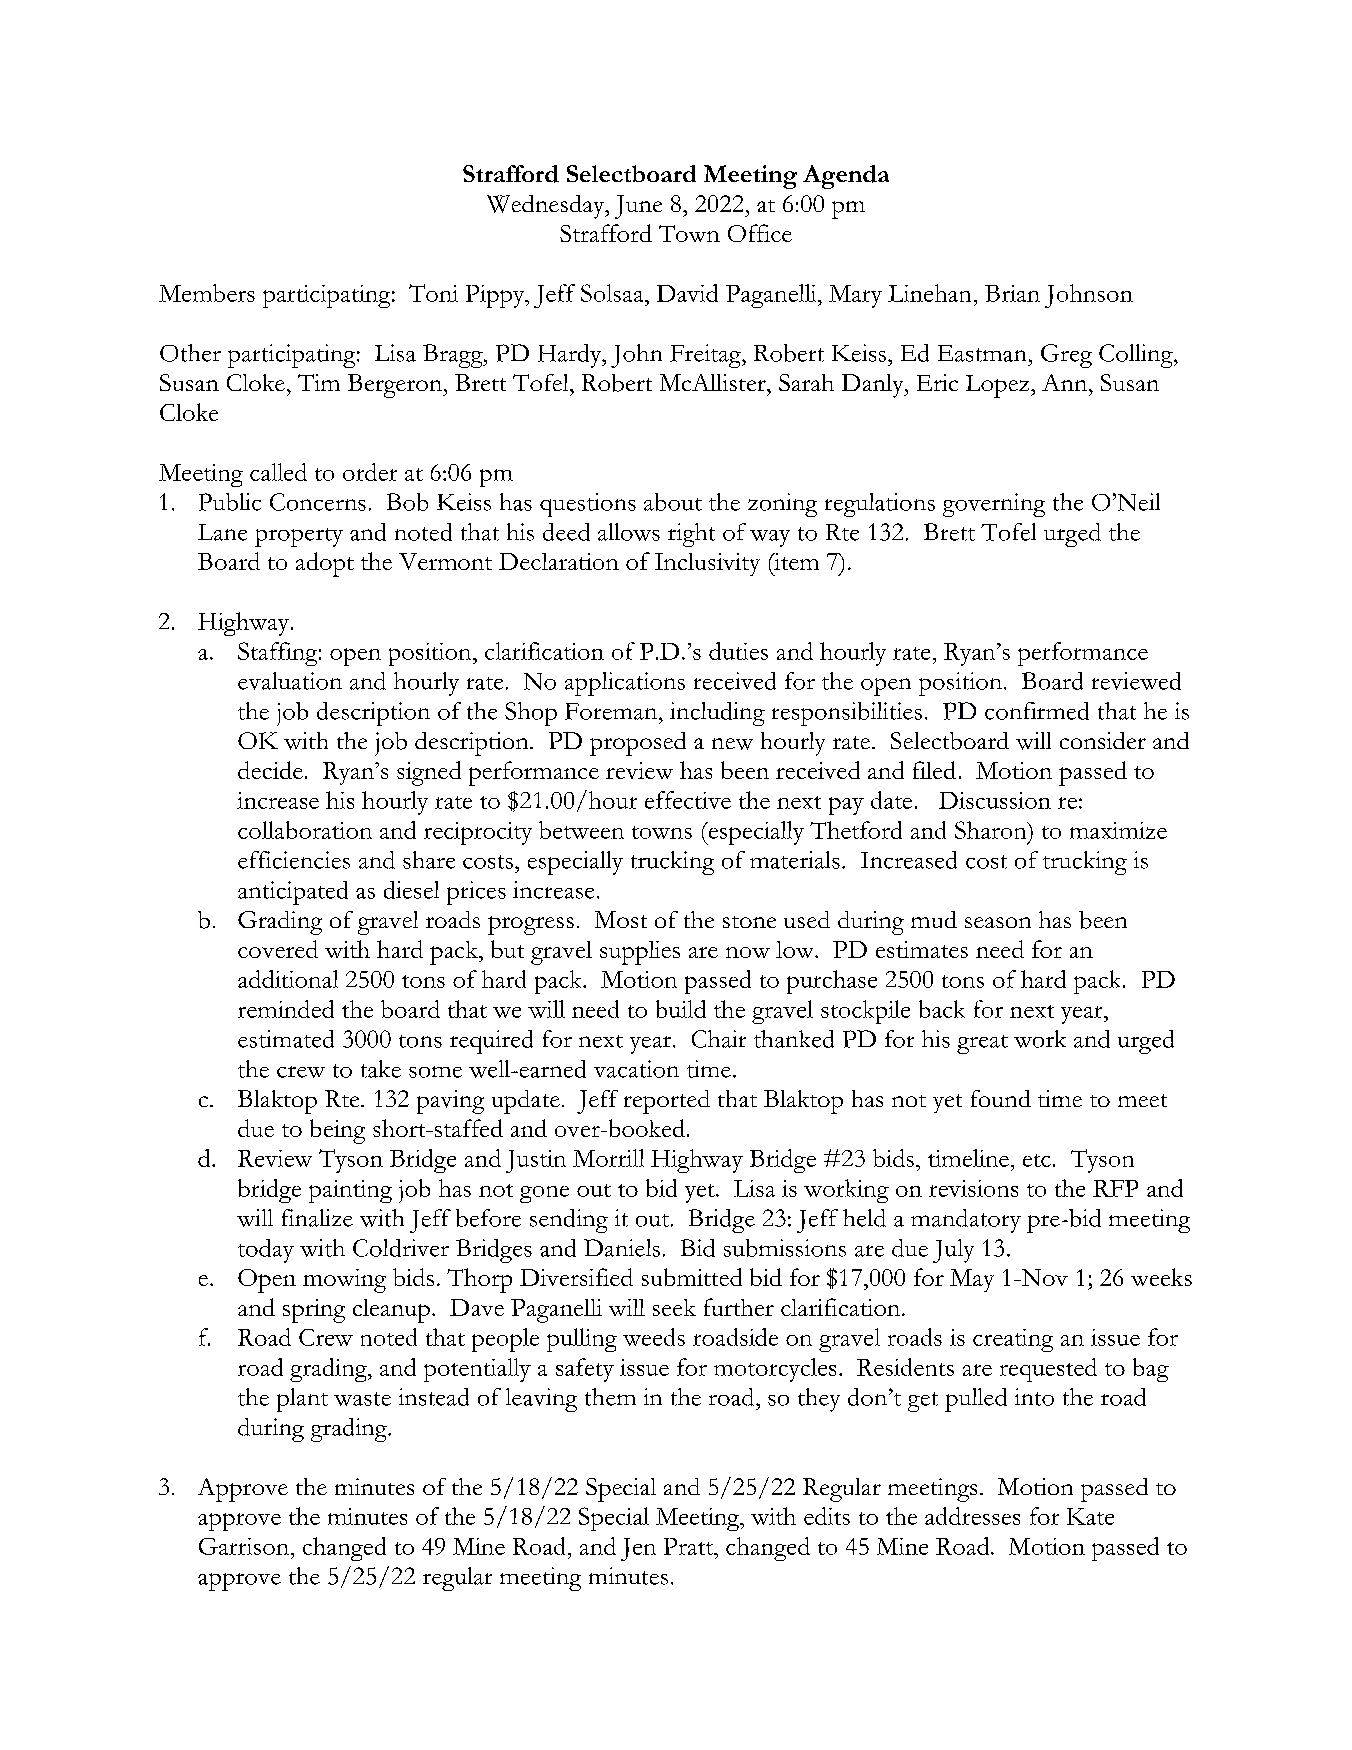 This document has width=1352, height=1750. Describe the element at coordinates (294, 860) in the document. I see `efficiencies` at that location.
